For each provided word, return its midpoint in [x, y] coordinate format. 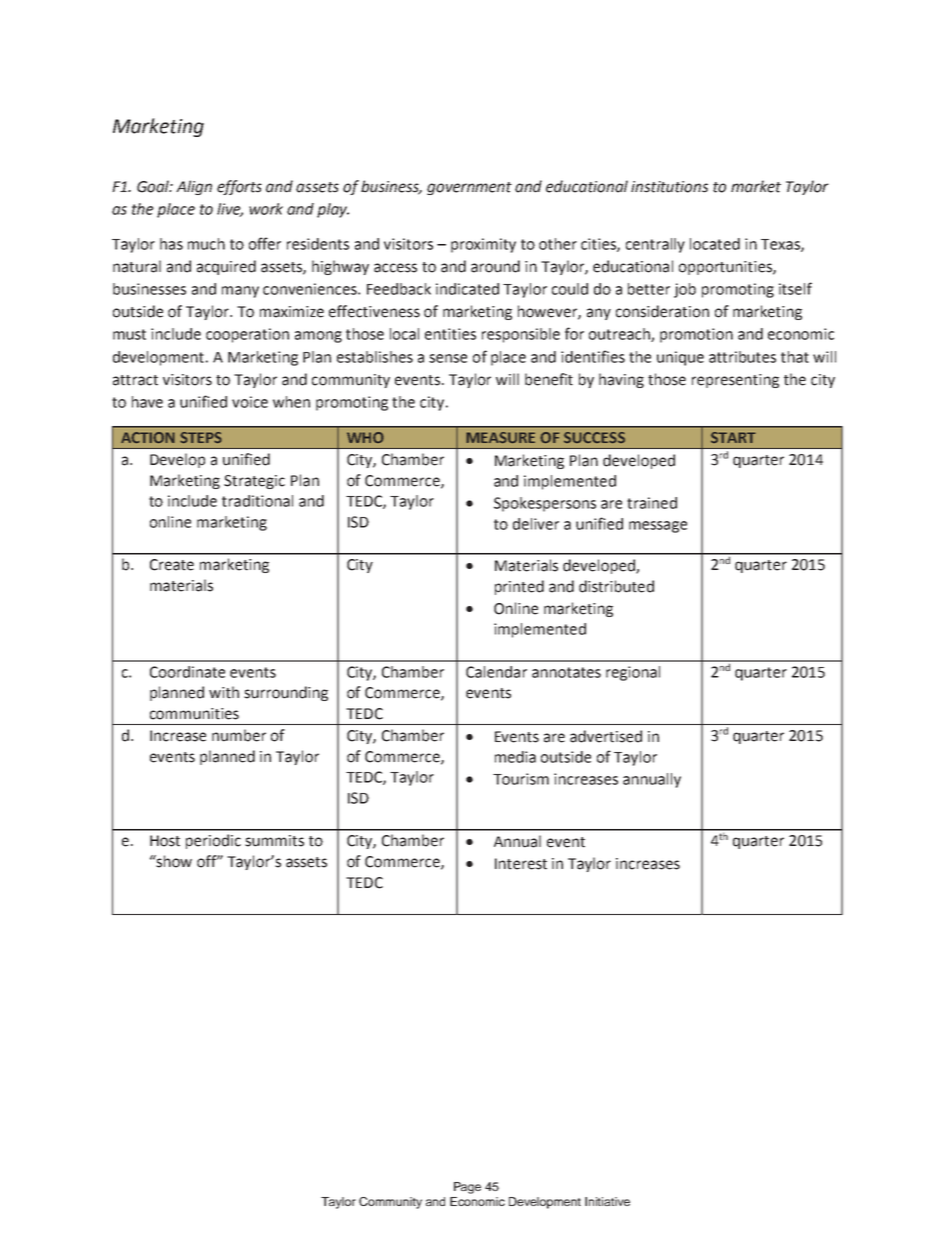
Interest [521, 864]
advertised [606, 736]
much [206, 244]
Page [467, 1188]
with [224, 692]
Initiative [607, 1201]
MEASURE [500, 438]
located [715, 244]
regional [633, 673]
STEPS [201, 438]
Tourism [521, 779]
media [515, 757]
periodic [213, 841]
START [733, 437]
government [469, 188]
